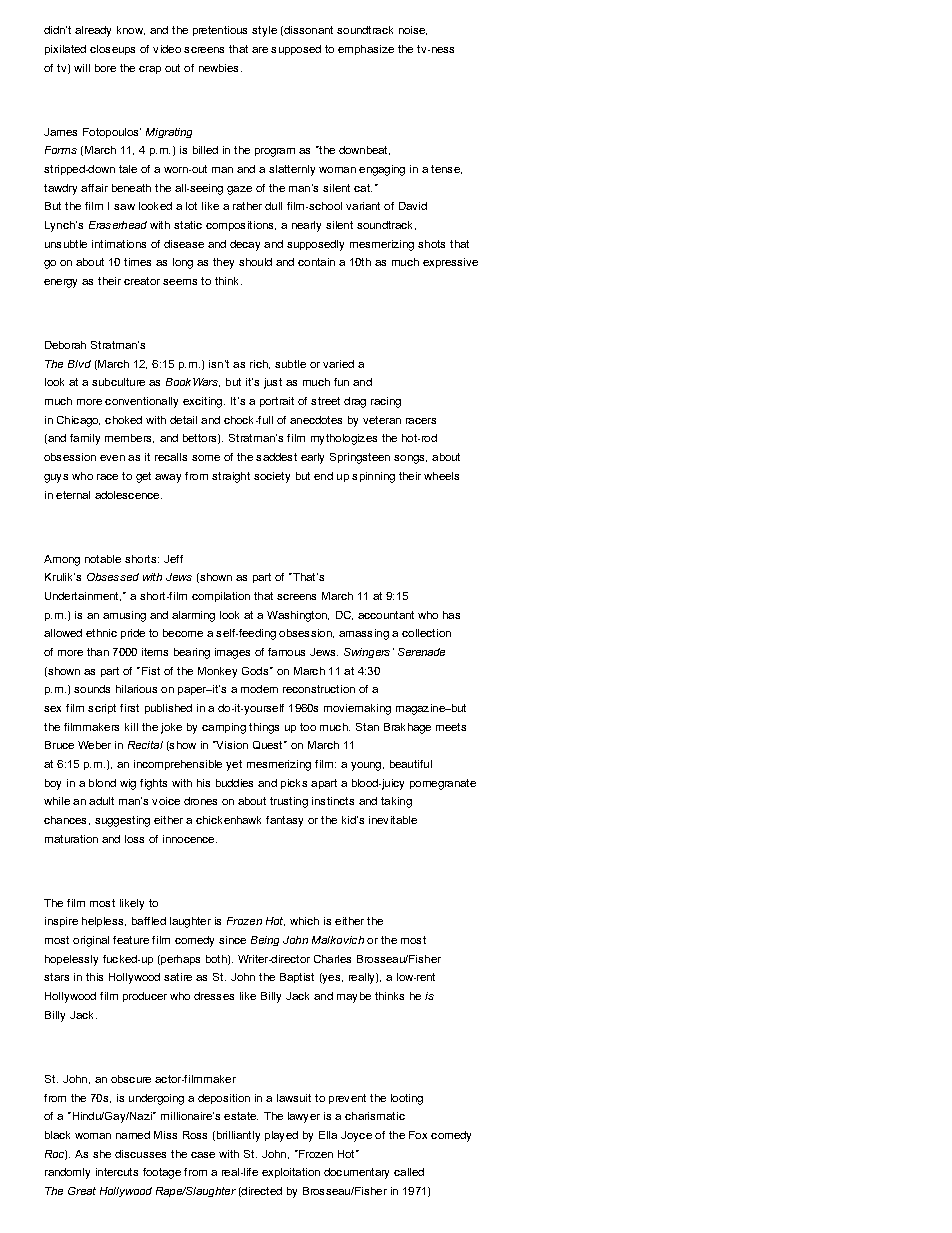 The width and height of the screenshot is (952, 1233). What do you see at coordinates (386, 615) in the screenshot?
I see `accountant` at bounding box center [386, 615].
